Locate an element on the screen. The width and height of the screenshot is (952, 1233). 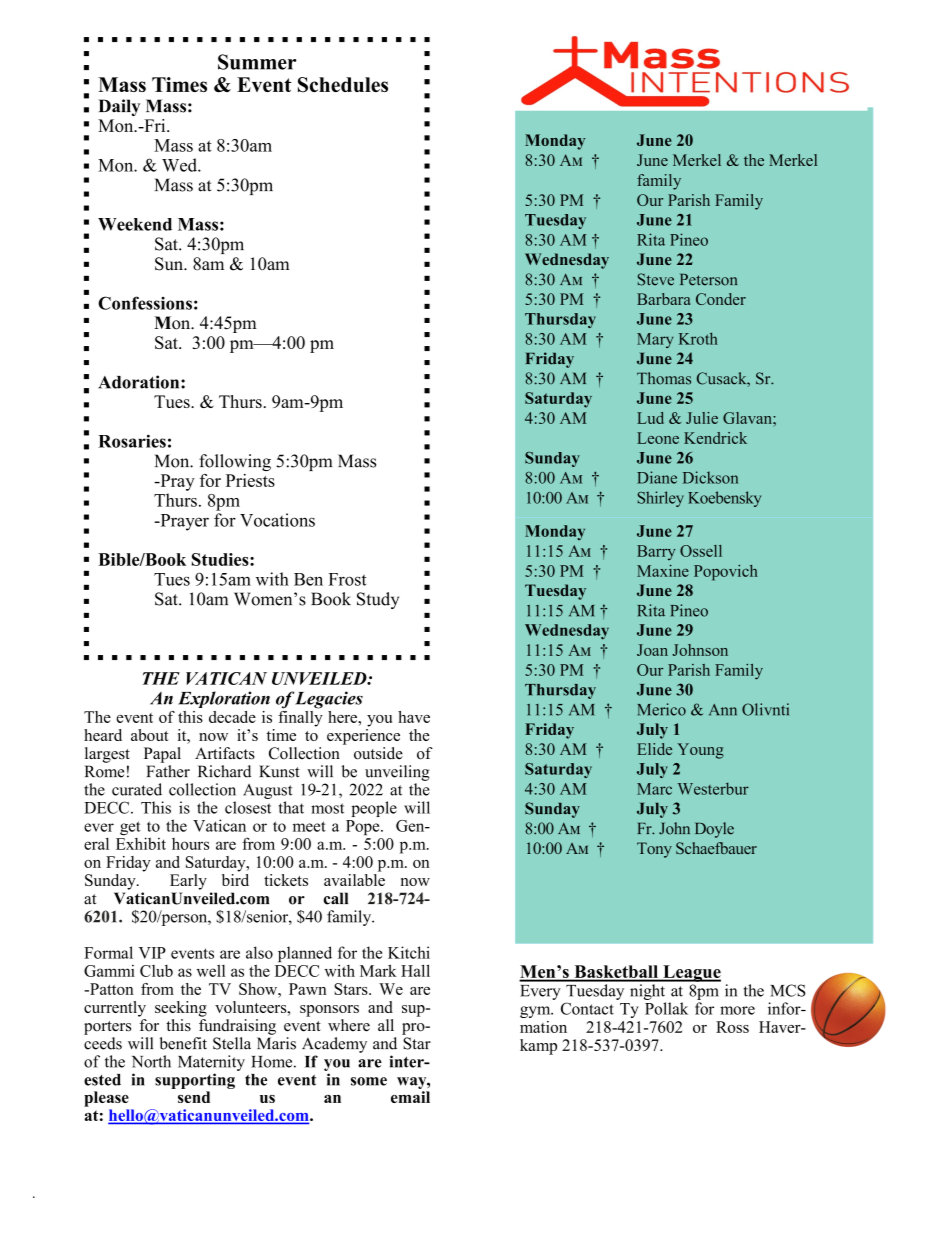
Schedules is located at coordinates (343, 84).
